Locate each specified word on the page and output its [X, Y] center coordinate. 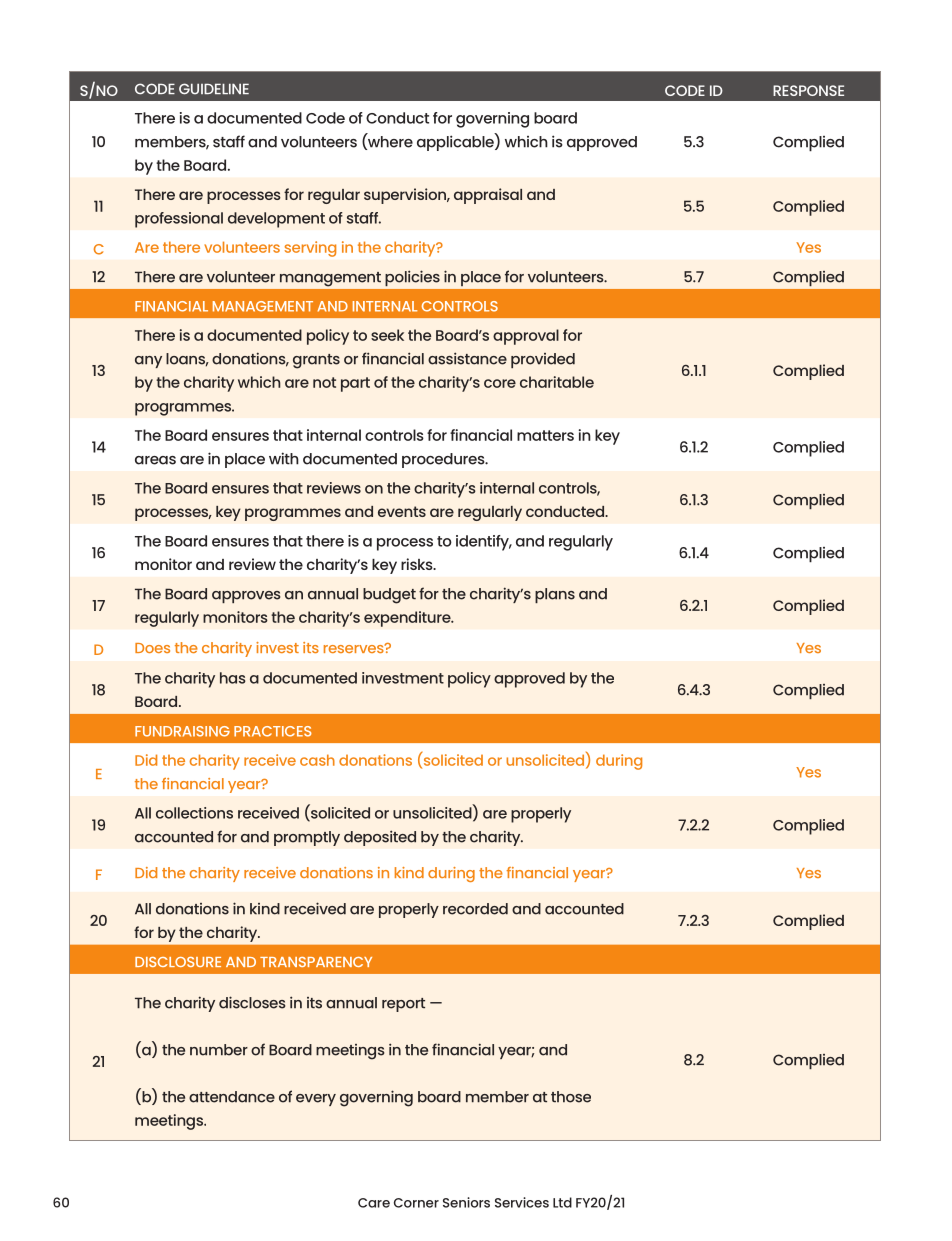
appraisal [488, 196]
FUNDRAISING [182, 731]
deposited [380, 838]
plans [555, 595]
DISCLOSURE [178, 962]
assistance [467, 358]
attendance [232, 1097]
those [571, 1097]
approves [246, 597]
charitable [557, 382]
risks [418, 564]
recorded [475, 909]
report [403, 1005]
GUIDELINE [214, 89]
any [148, 362]
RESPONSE [808, 90]
